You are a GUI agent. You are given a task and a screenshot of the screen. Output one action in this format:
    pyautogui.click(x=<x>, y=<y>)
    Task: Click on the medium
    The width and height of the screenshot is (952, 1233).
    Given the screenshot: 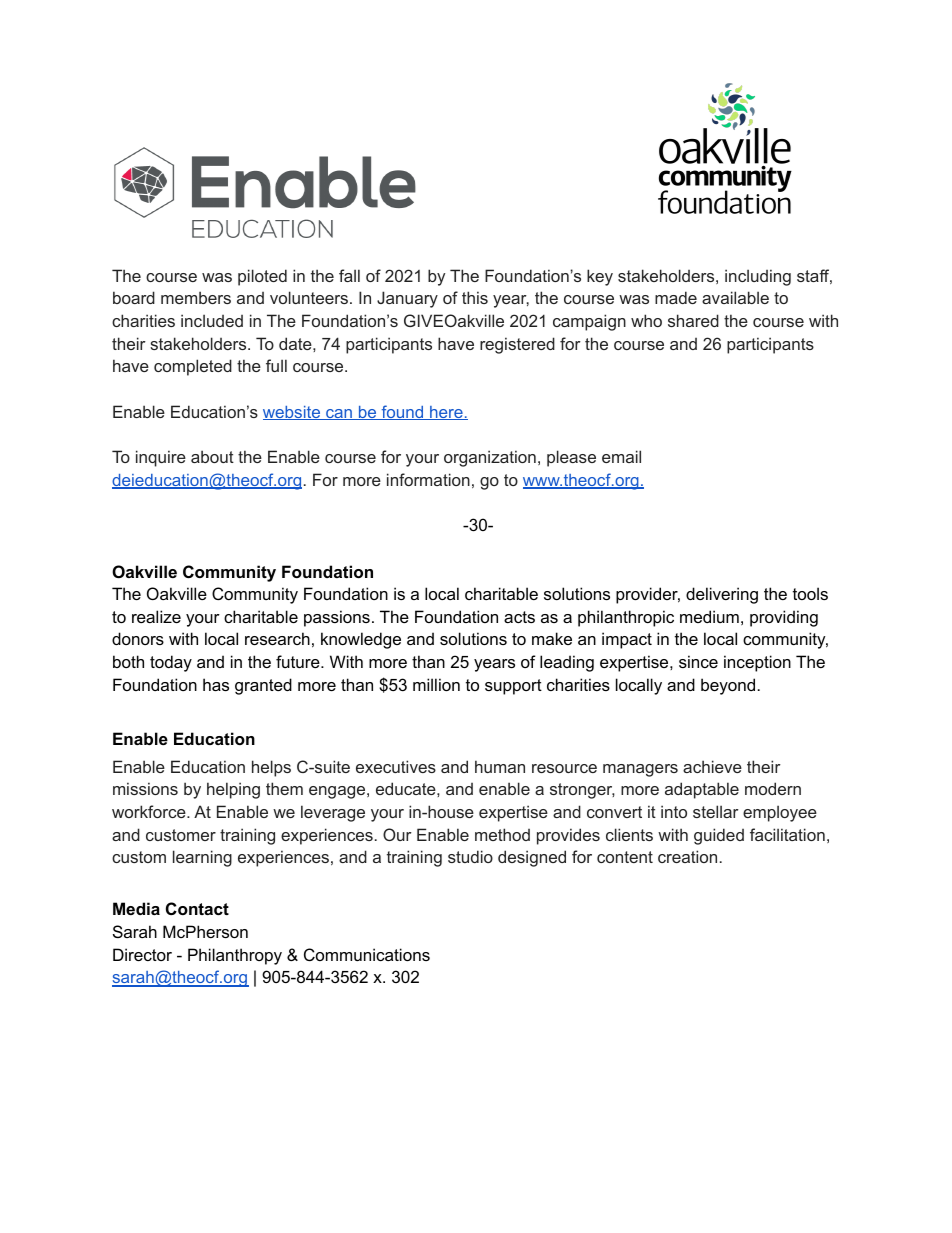 What is the action you would take?
    pyautogui.click(x=709, y=616)
